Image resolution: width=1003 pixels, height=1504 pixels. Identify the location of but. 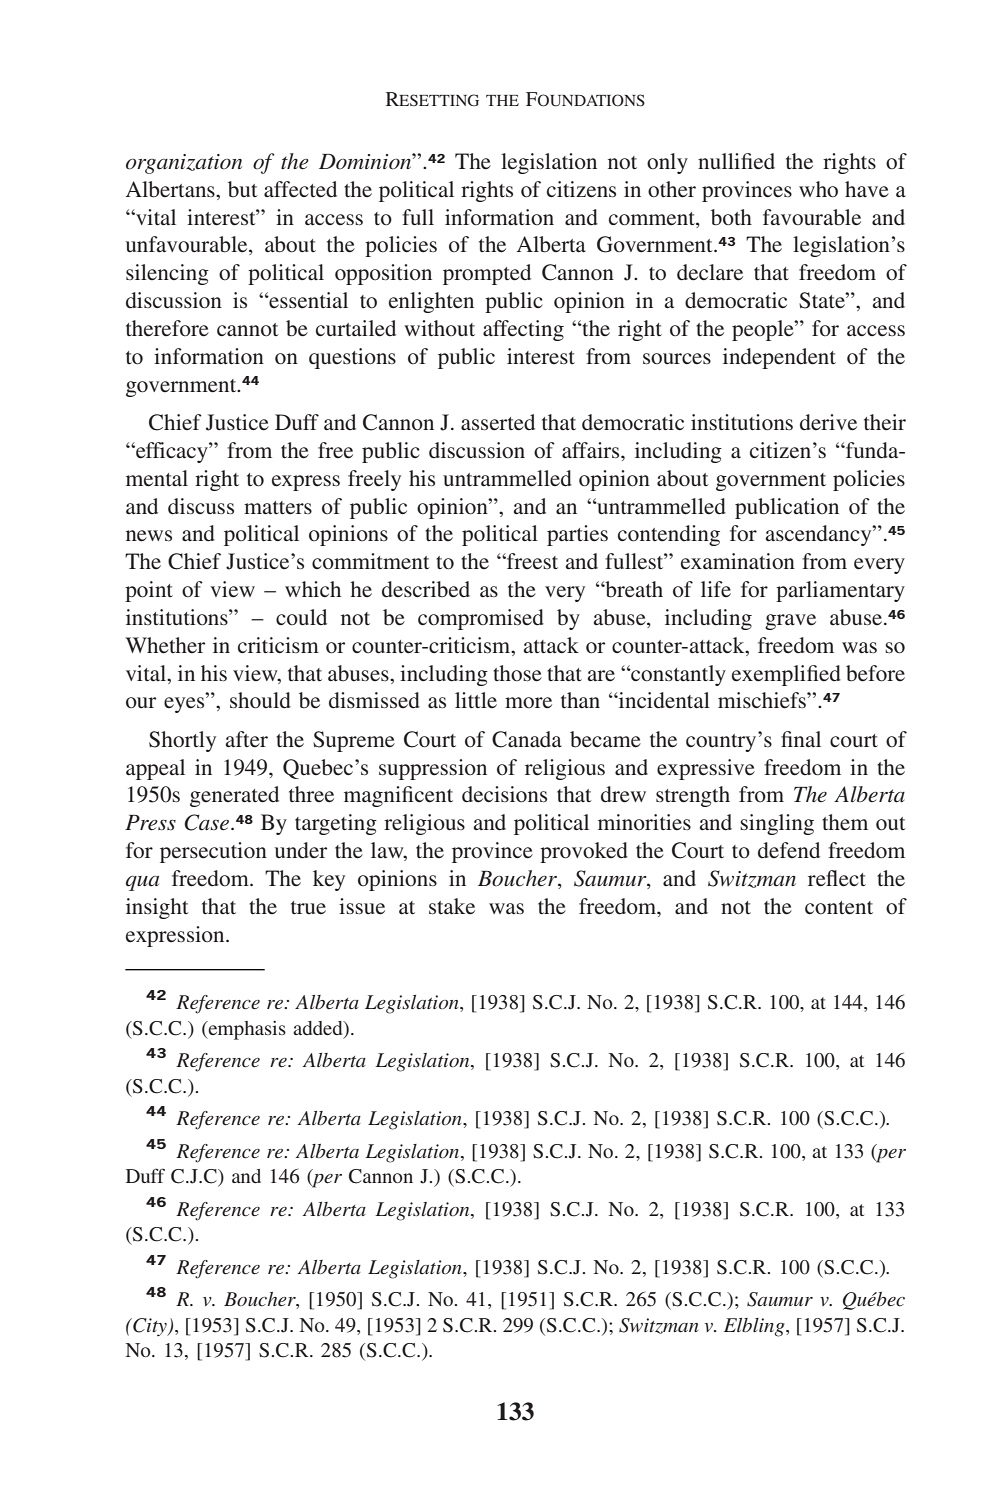
(243, 189).
